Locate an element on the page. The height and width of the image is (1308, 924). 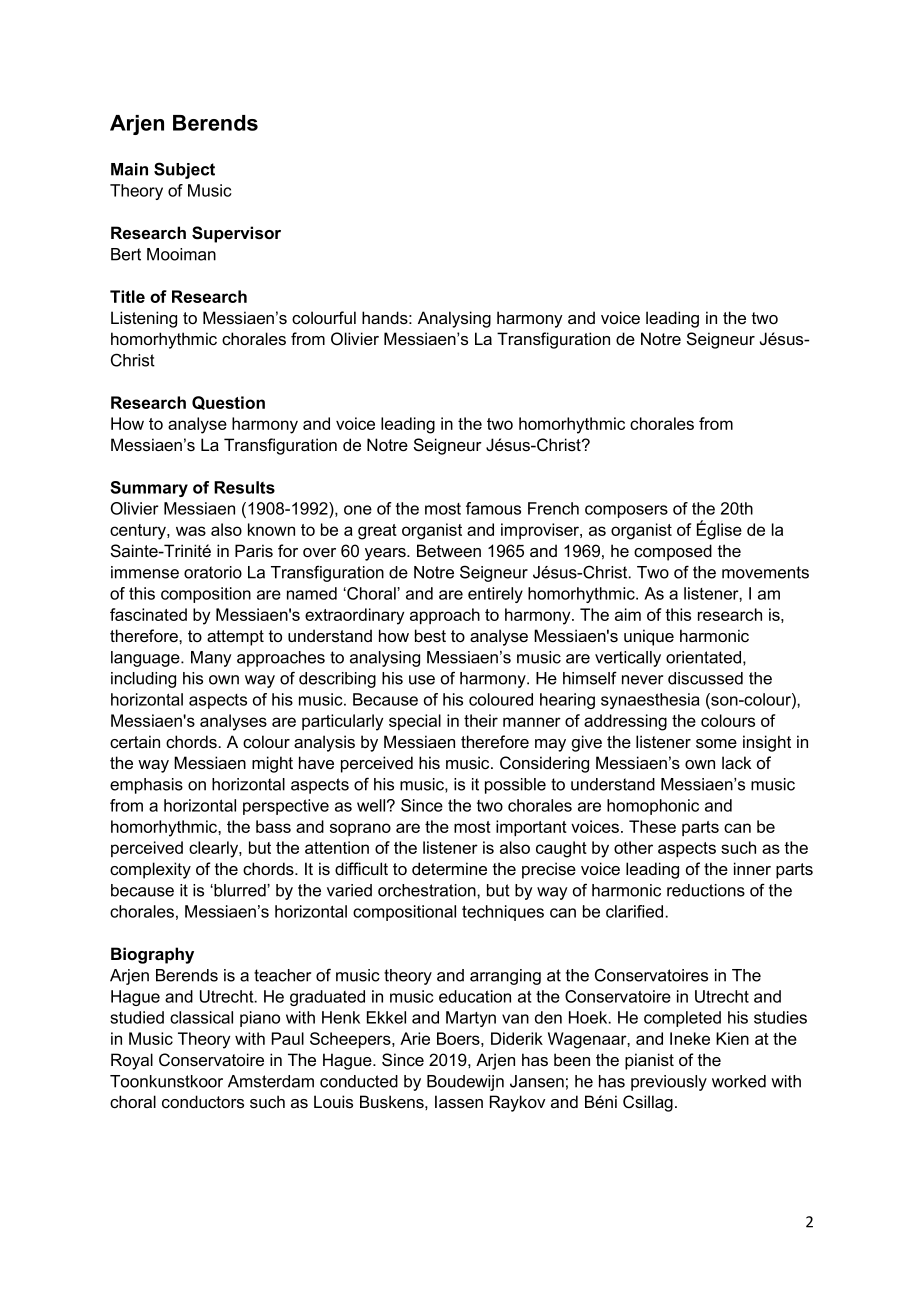
determine is located at coordinates (449, 869).
